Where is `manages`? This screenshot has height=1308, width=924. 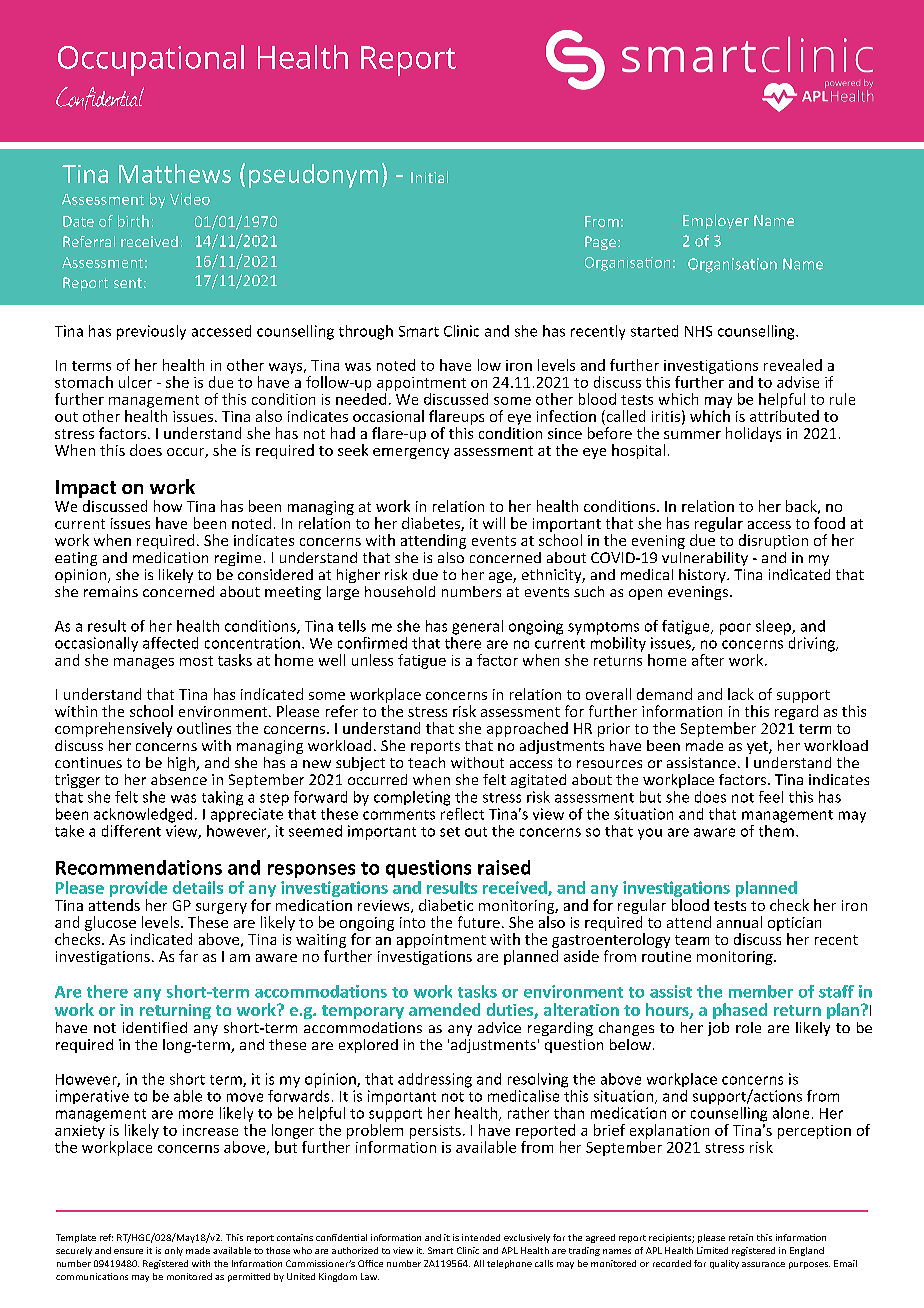
manages is located at coordinates (144, 663).
